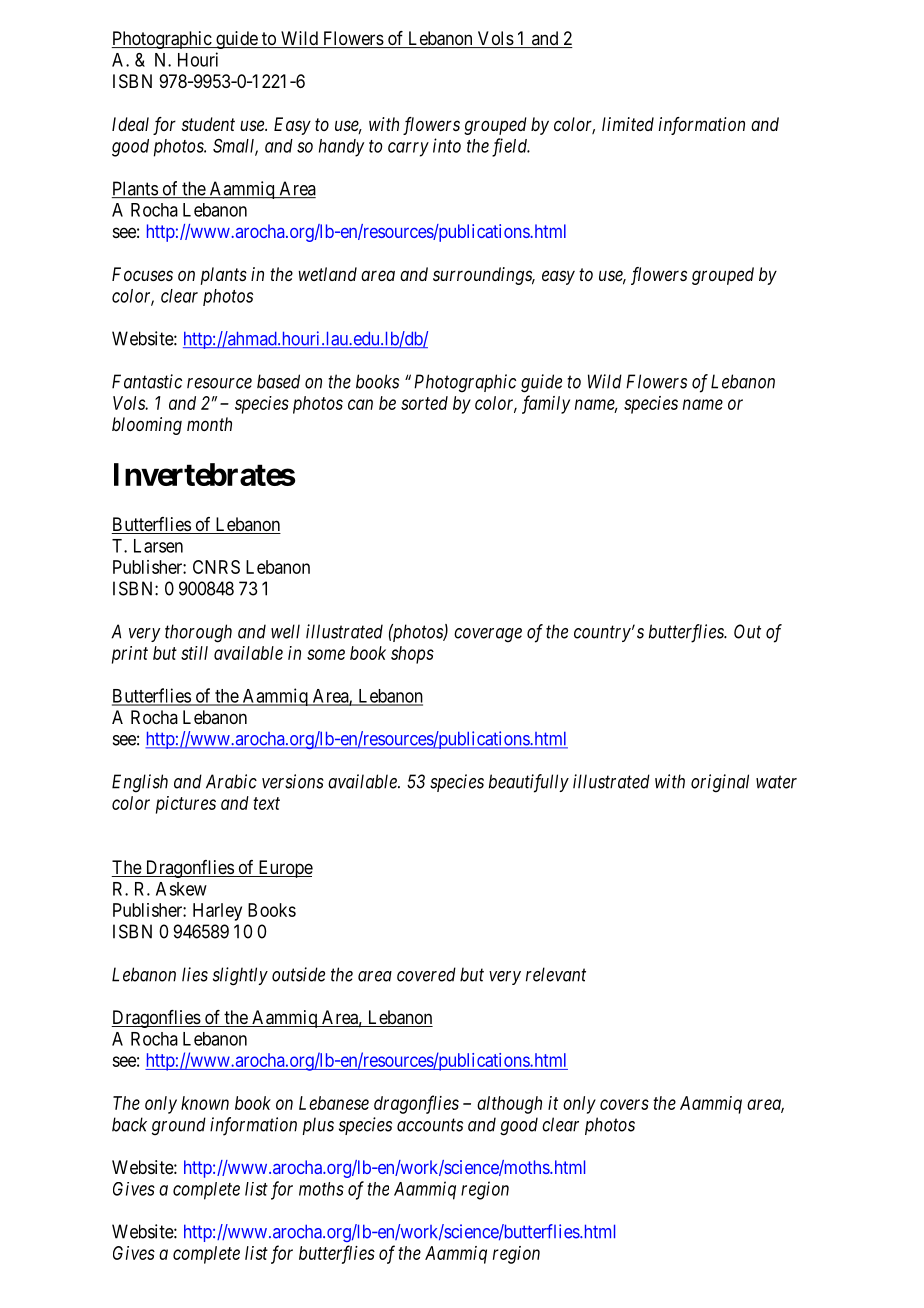  I want to click on family, so click(546, 404).
